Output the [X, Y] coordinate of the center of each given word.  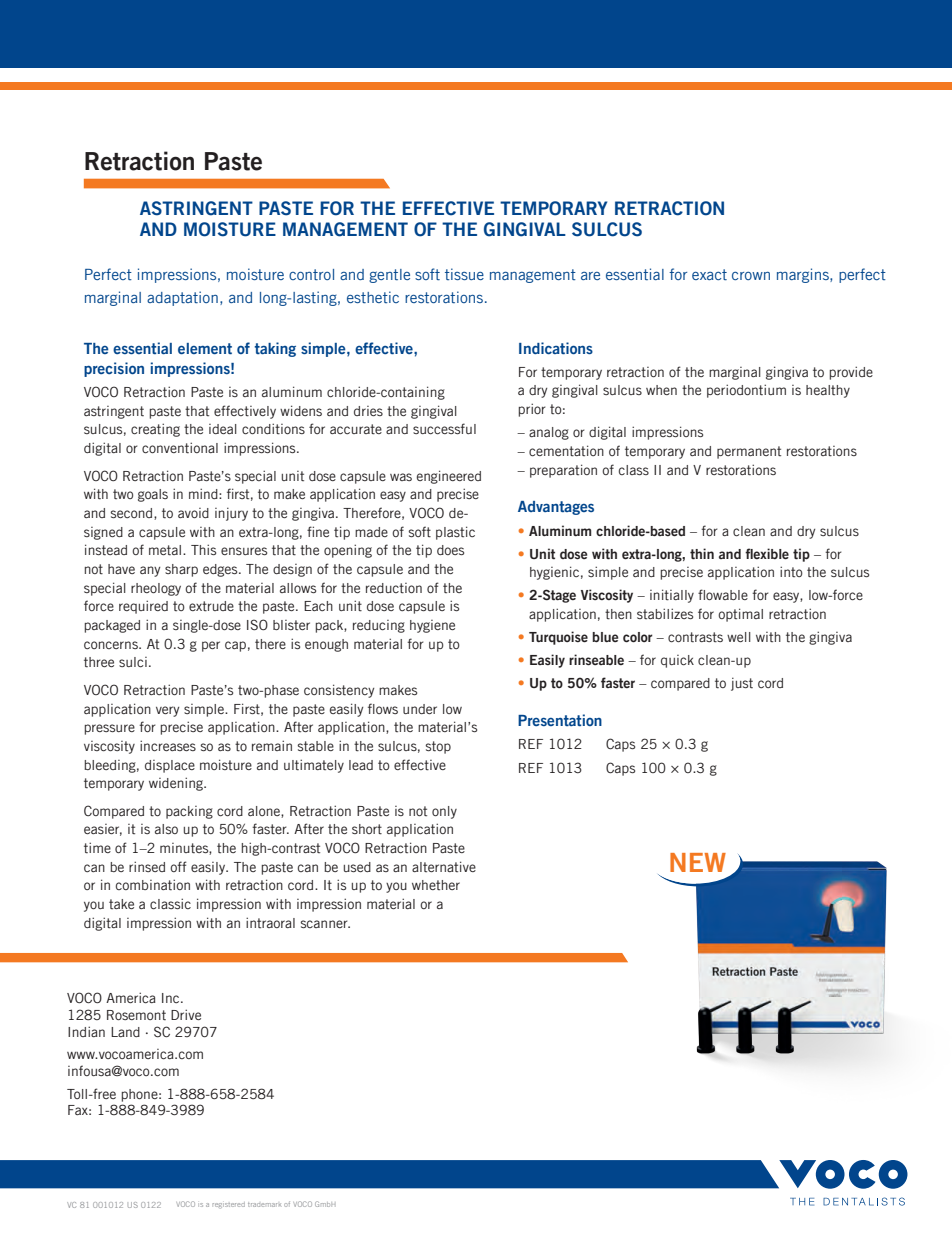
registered [229, 1205]
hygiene [432, 626]
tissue [464, 274]
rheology [156, 589]
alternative [444, 866]
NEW [698, 862]
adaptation [182, 298]
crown [751, 276]
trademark [264, 1204]
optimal [740, 615]
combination [153, 885]
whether [436, 885]
